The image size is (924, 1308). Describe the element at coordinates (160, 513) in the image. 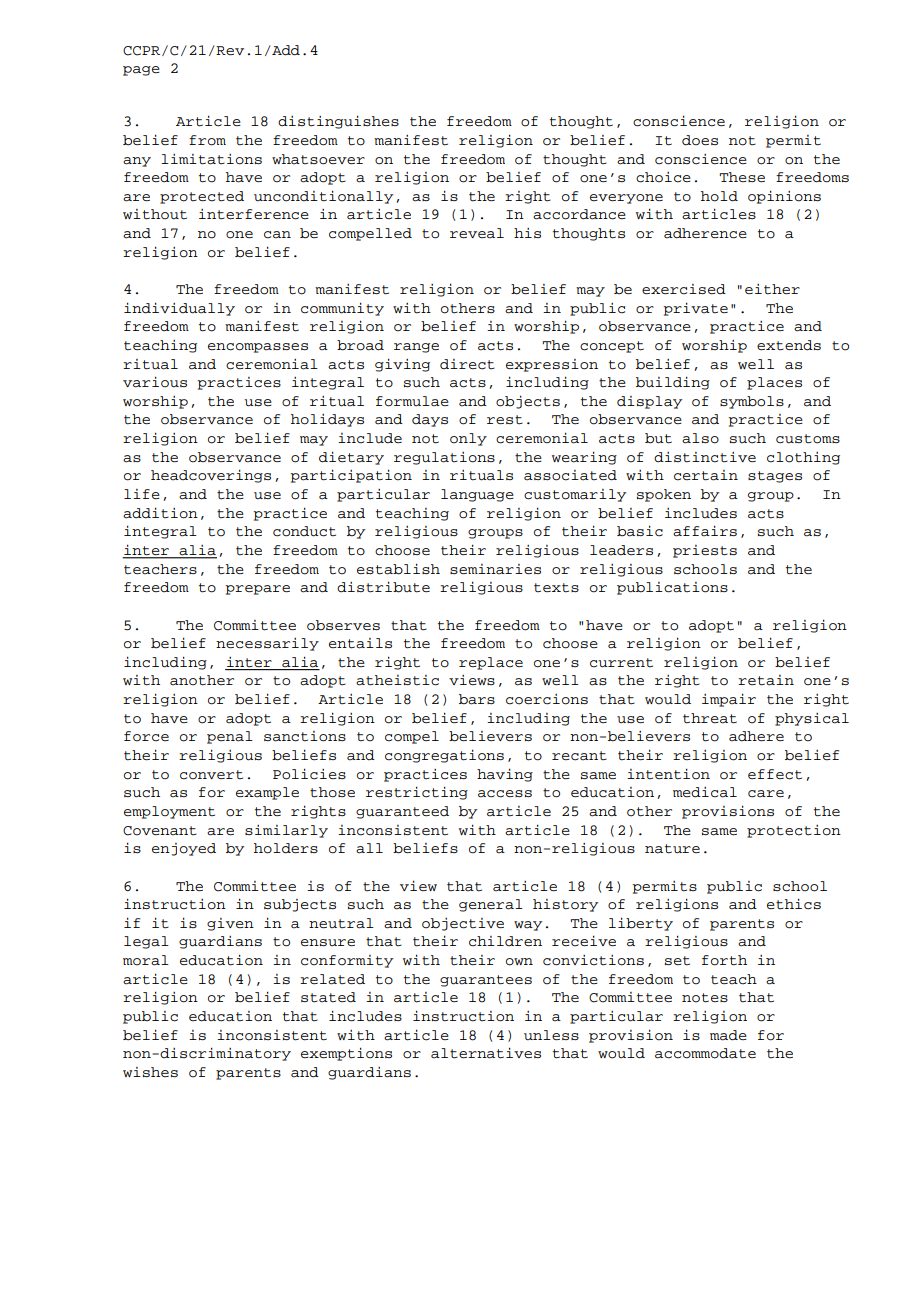

I see `addition` at that location.
